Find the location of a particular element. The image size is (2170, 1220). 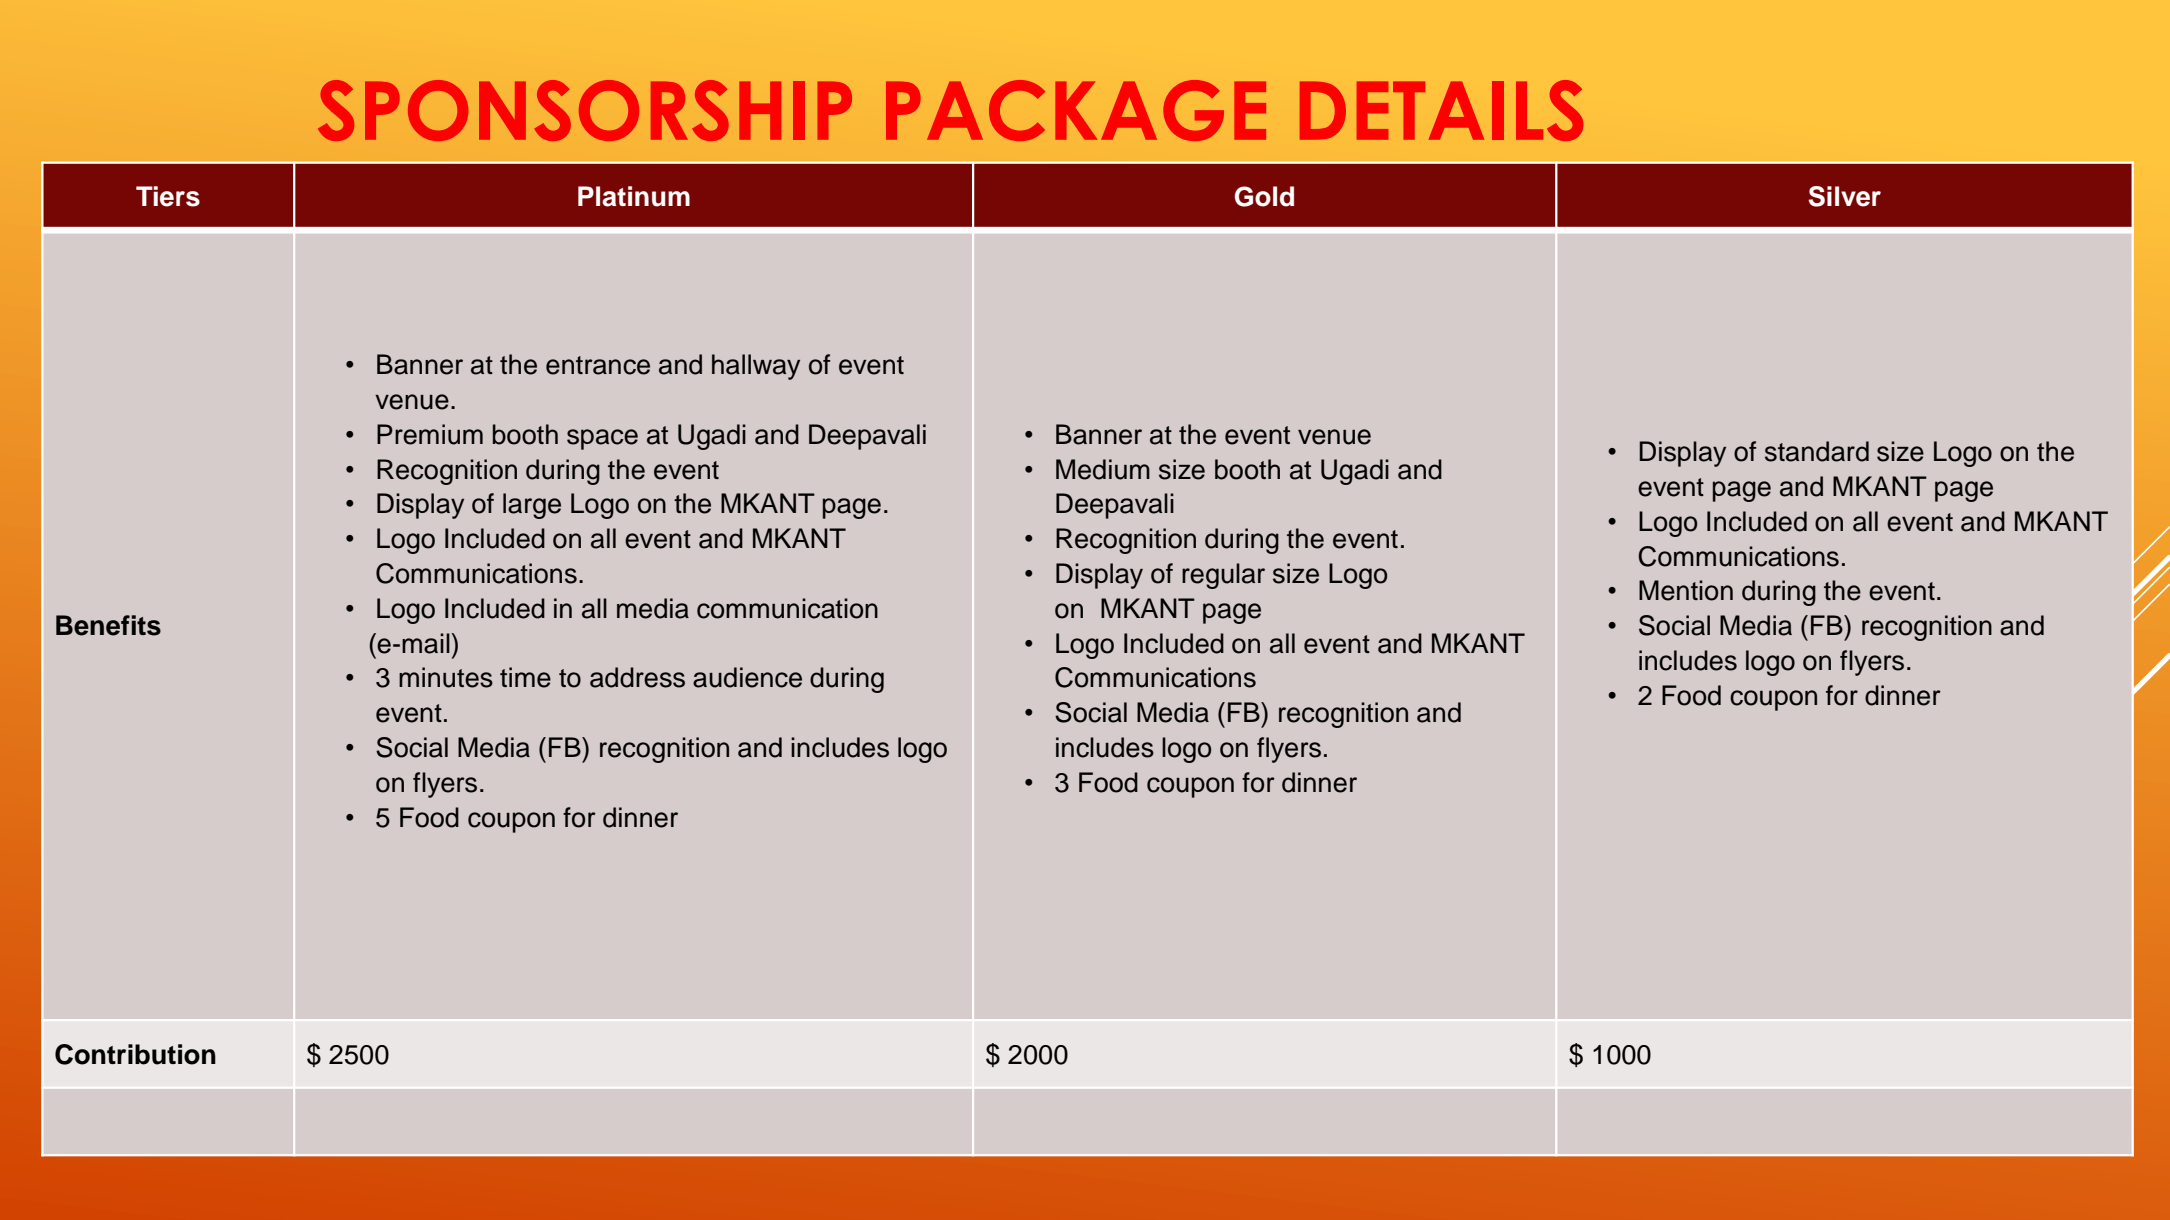

standard is located at coordinates (1817, 451).
